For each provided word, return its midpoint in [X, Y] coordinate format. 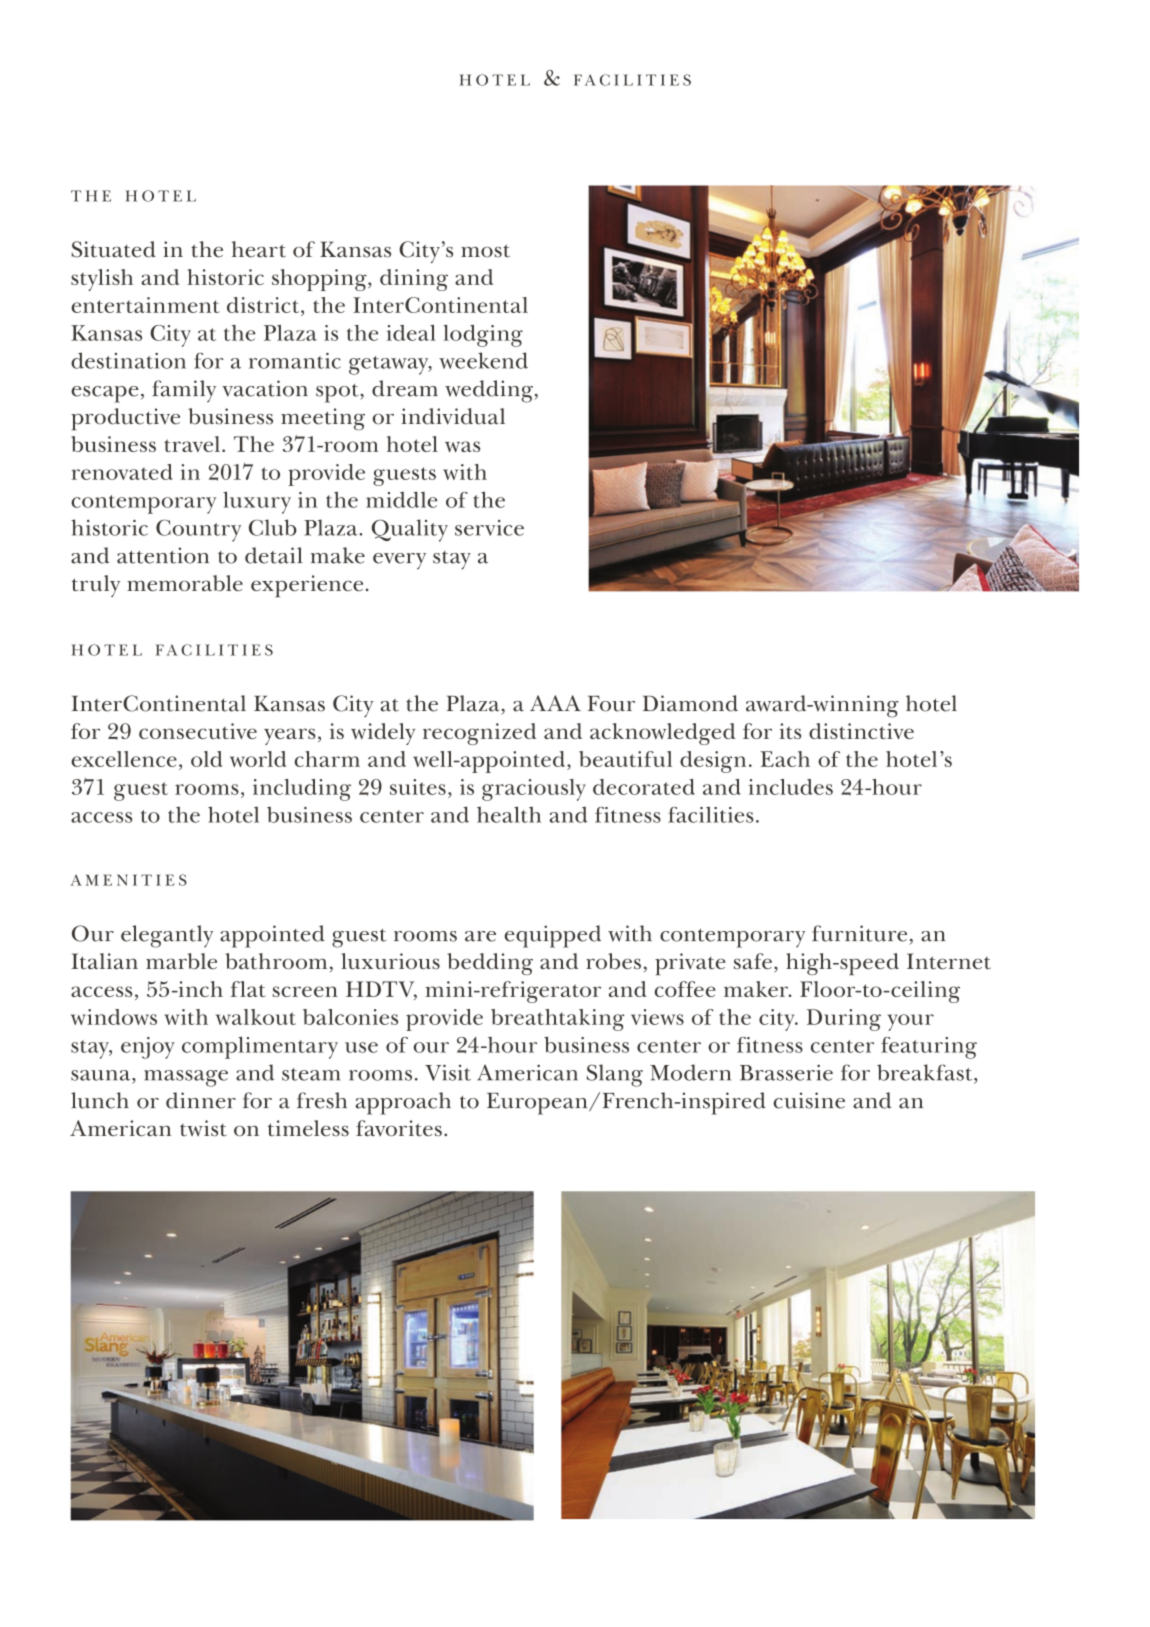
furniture [859, 933]
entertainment [145, 305]
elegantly [167, 936]
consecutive [198, 731]
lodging [483, 336]
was [462, 446]
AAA [555, 703]
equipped [552, 936]
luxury [257, 502]
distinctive [861, 731]
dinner [201, 1100]
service [489, 528]
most [485, 251]
